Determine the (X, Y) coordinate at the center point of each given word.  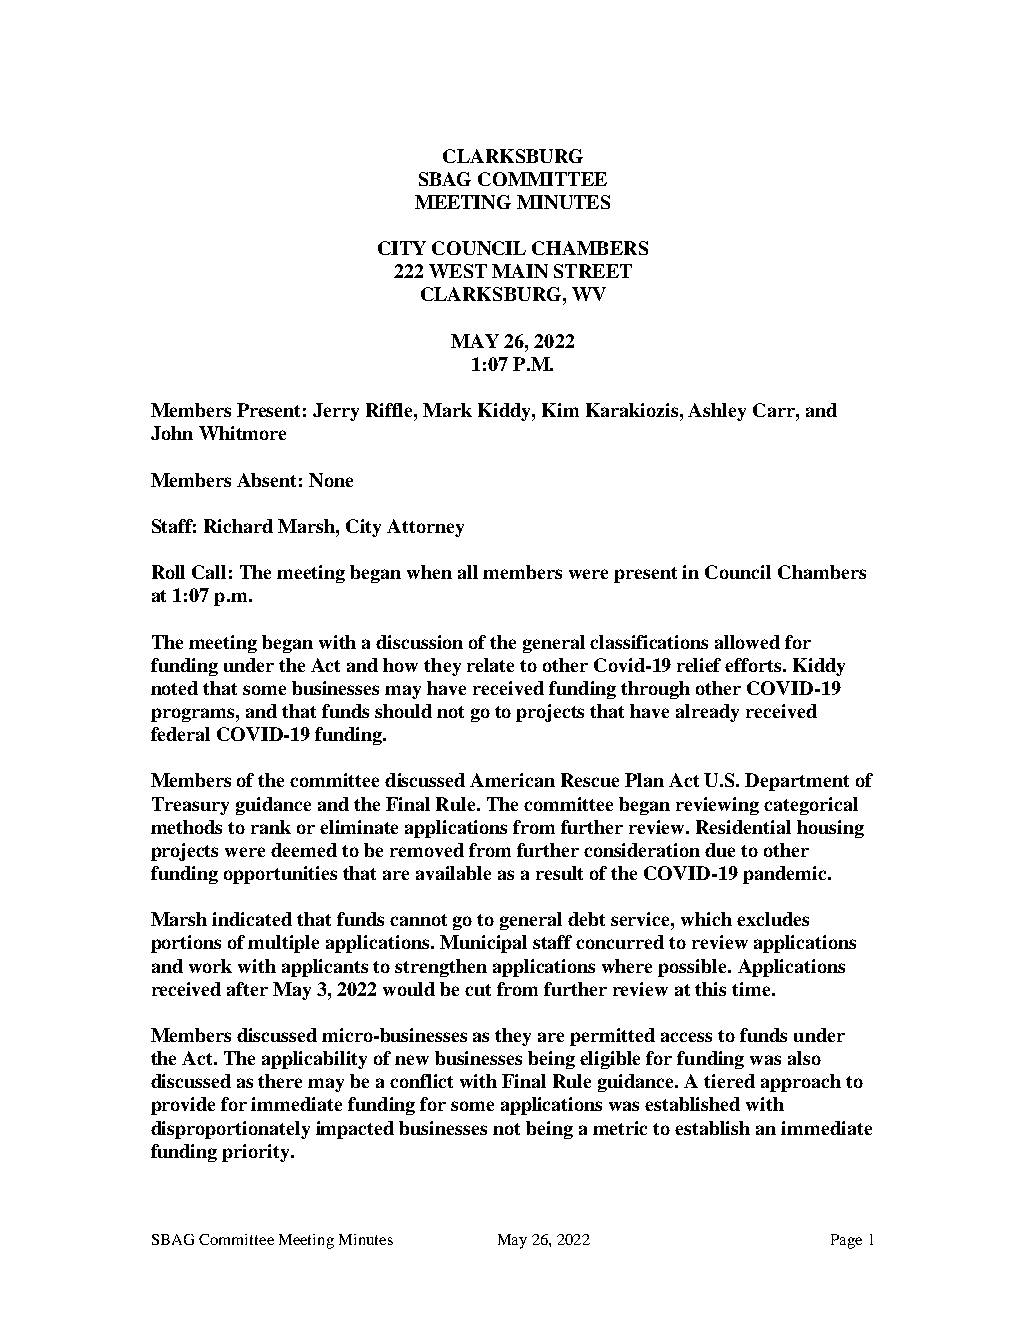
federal (180, 734)
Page (846, 1241)
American (512, 780)
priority (257, 1153)
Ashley (717, 412)
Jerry (336, 412)
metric (620, 1128)
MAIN (520, 271)
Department (797, 782)
